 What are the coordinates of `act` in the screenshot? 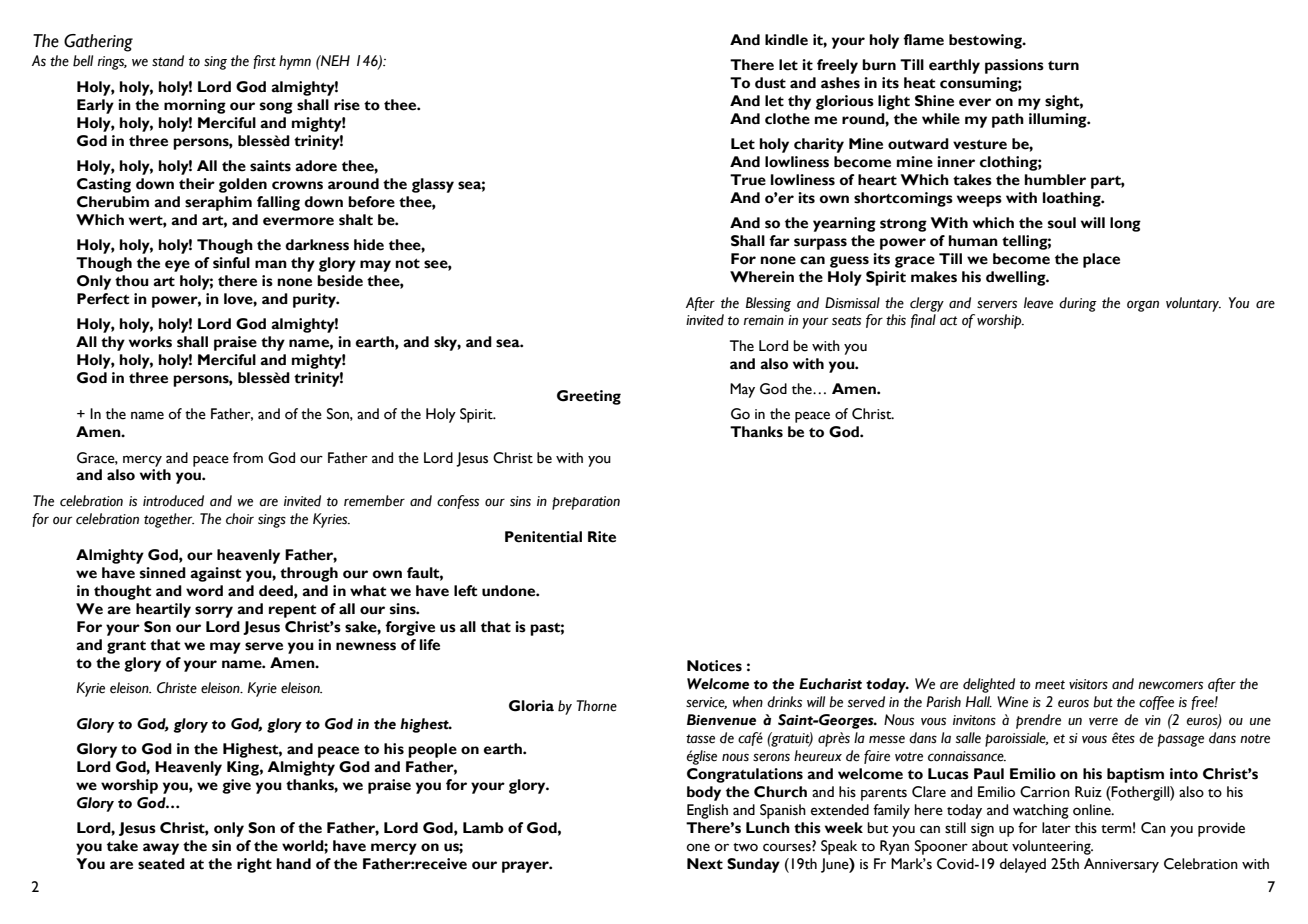 It's located at (948, 321).
